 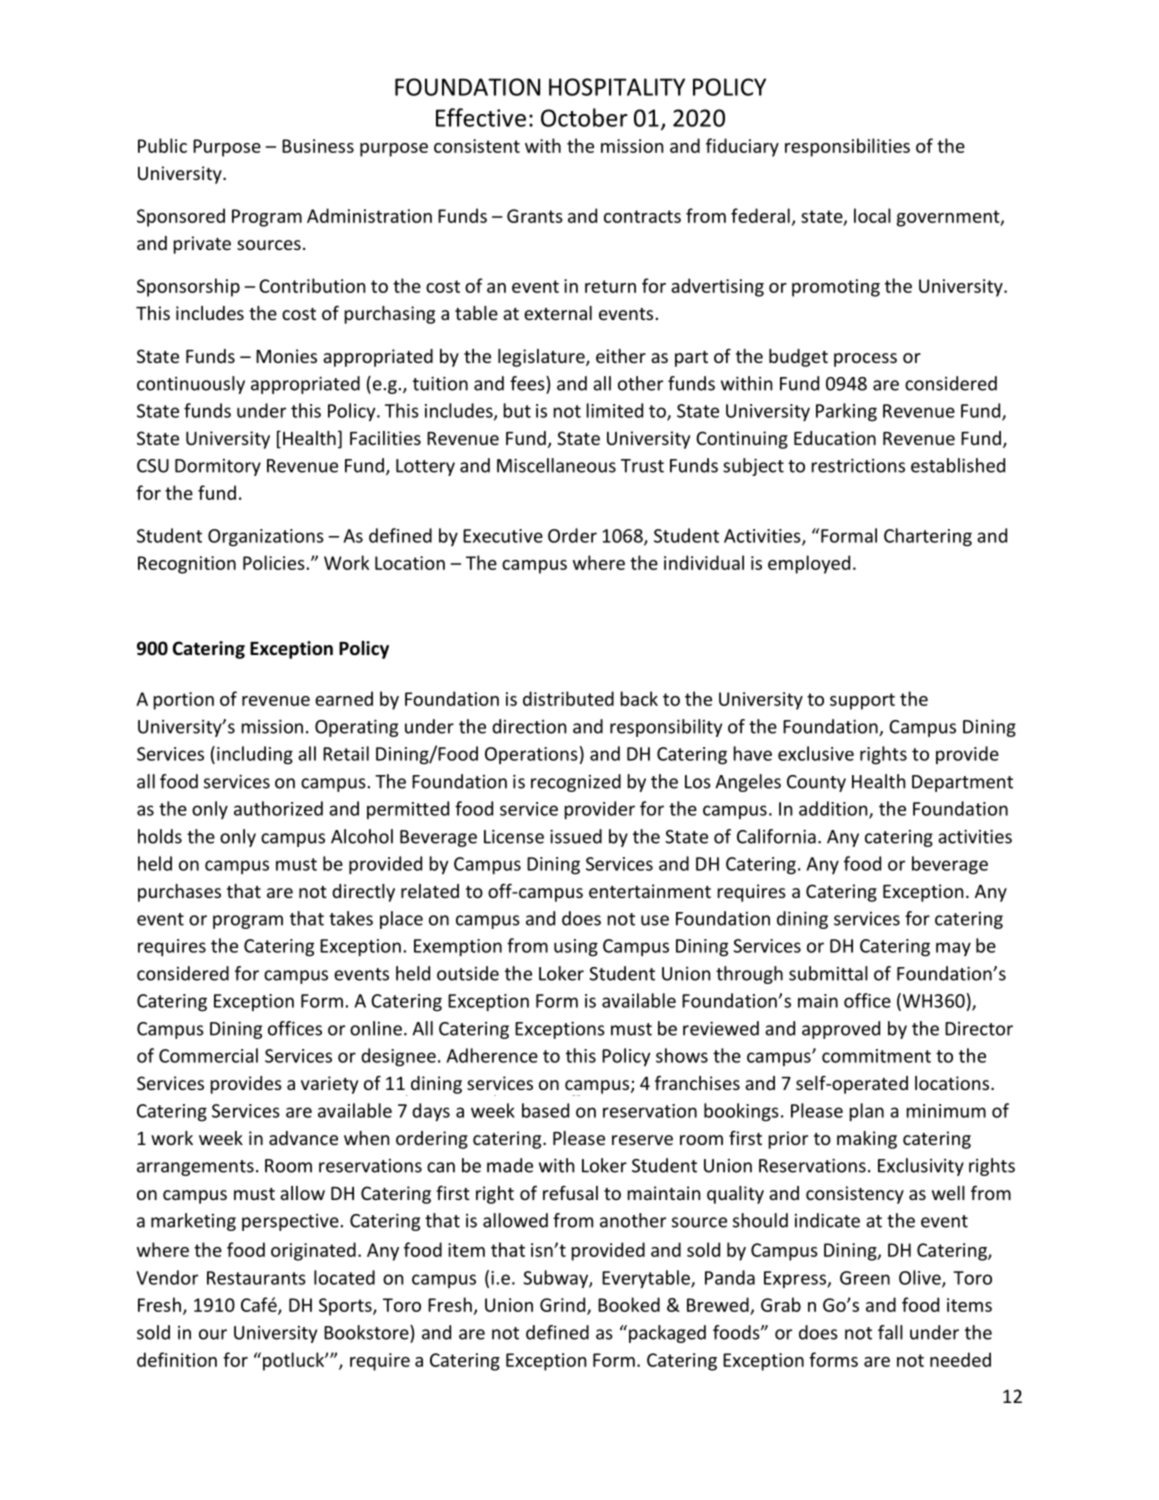 What do you see at coordinates (256, 1278) in the screenshot?
I see `Restaurants` at bounding box center [256, 1278].
